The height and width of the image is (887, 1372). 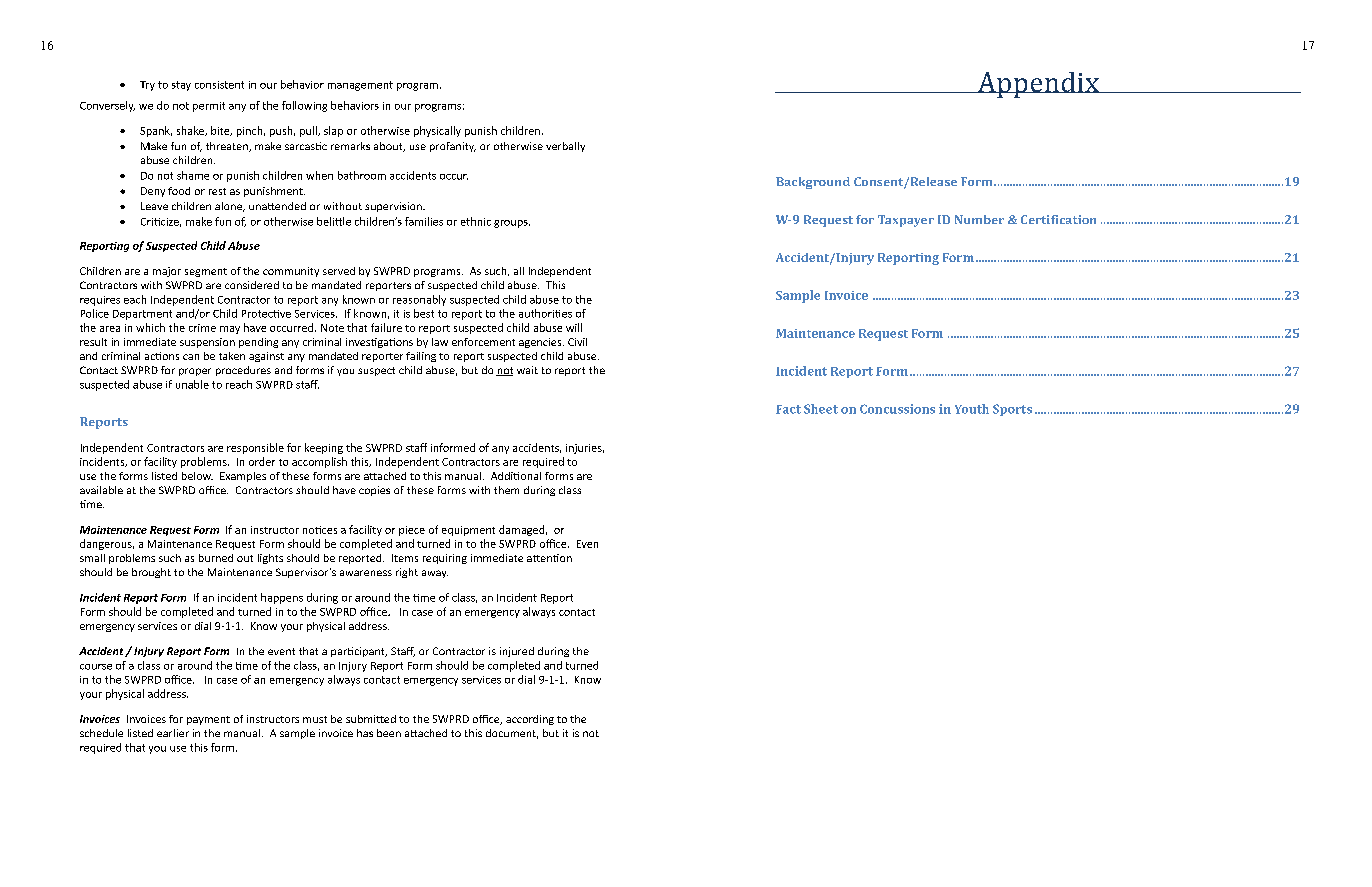 What do you see at coordinates (897, 409) in the image?
I see `Concussions` at bounding box center [897, 409].
